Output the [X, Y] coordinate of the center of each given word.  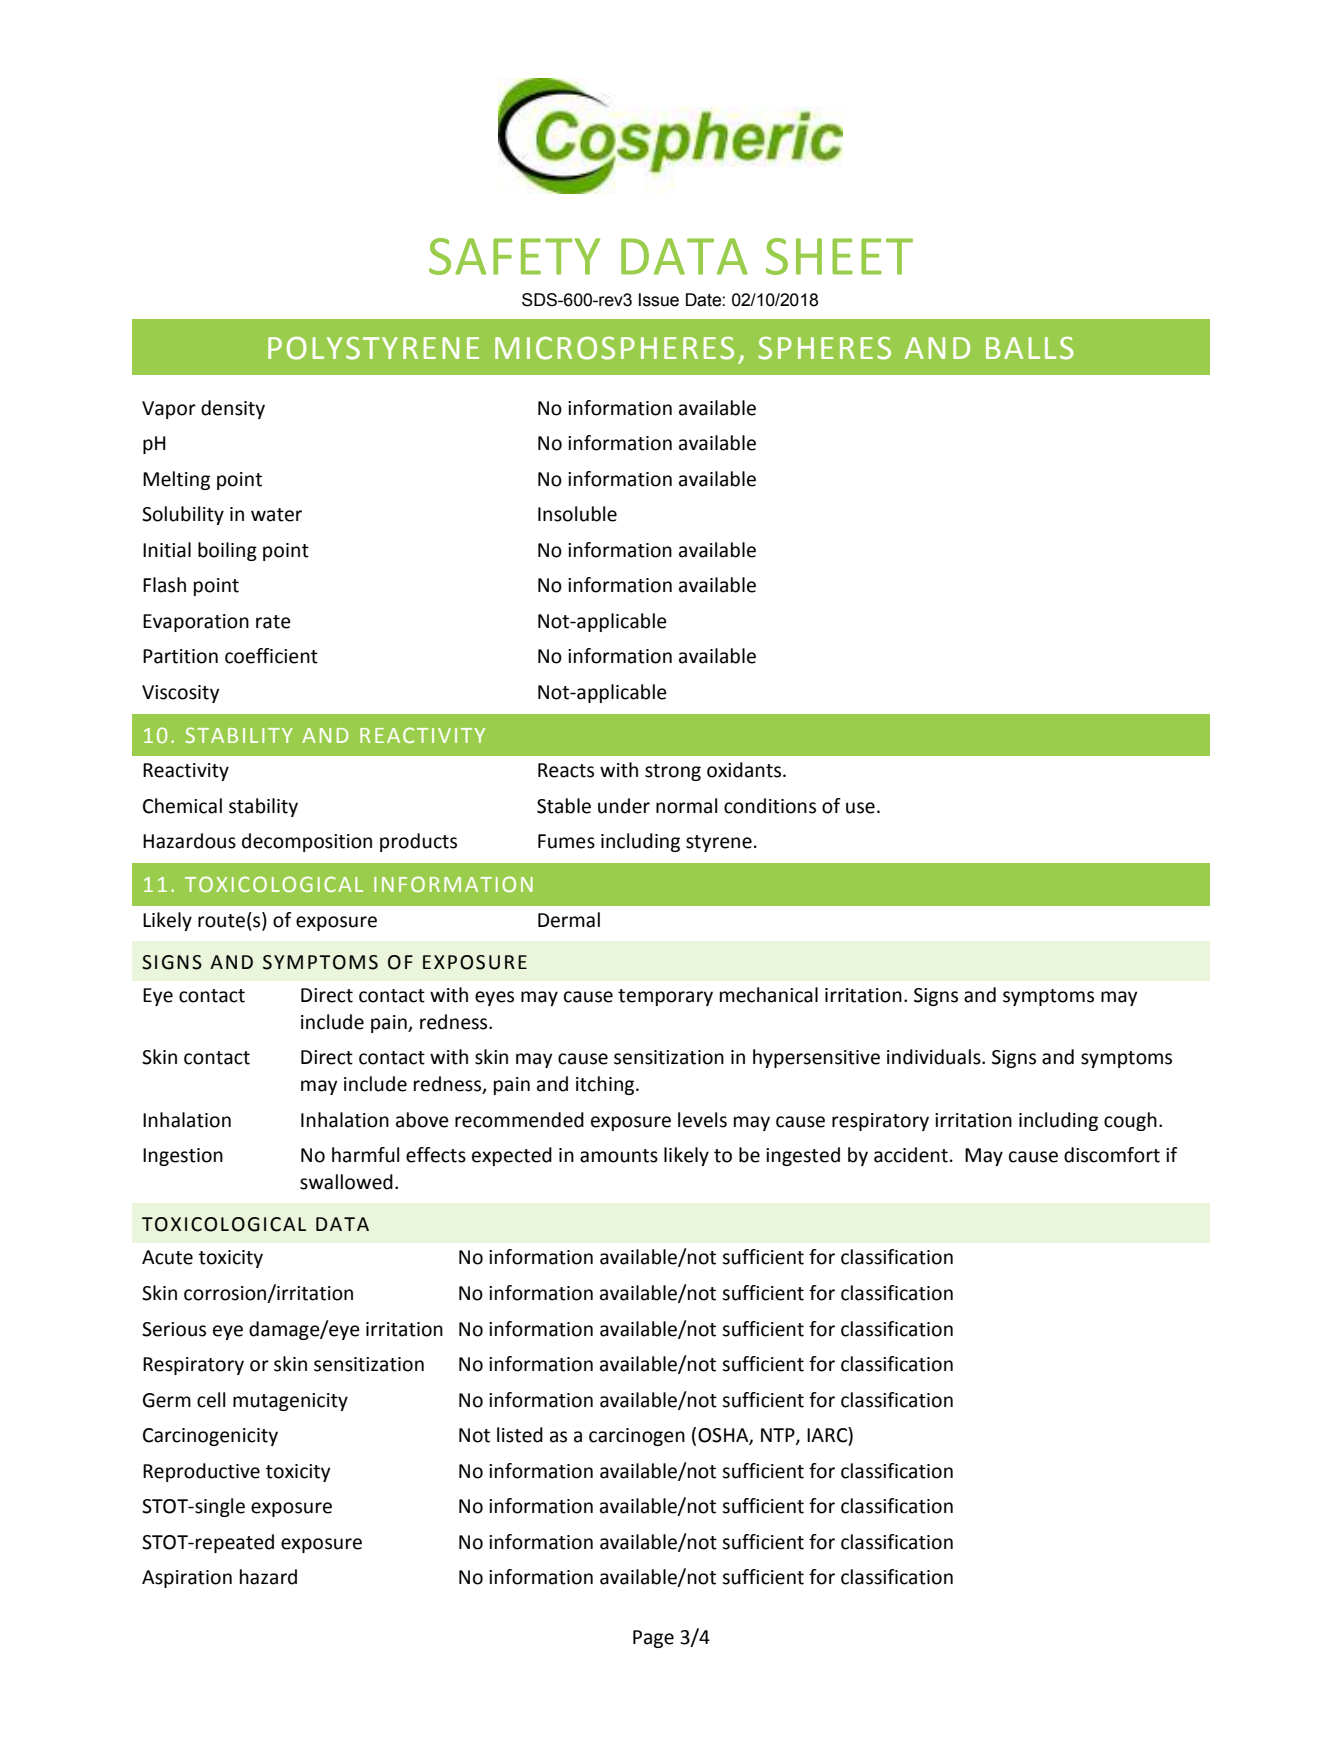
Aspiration [187, 1579]
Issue [659, 300]
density [233, 409]
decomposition [307, 842]
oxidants [745, 770]
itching [606, 1085]
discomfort [1112, 1155]
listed [520, 1435]
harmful [365, 1155]
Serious [174, 1329]
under [624, 806]
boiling [227, 551]
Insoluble [577, 514]
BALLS [1030, 348]
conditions [770, 806]
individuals [935, 1057]
